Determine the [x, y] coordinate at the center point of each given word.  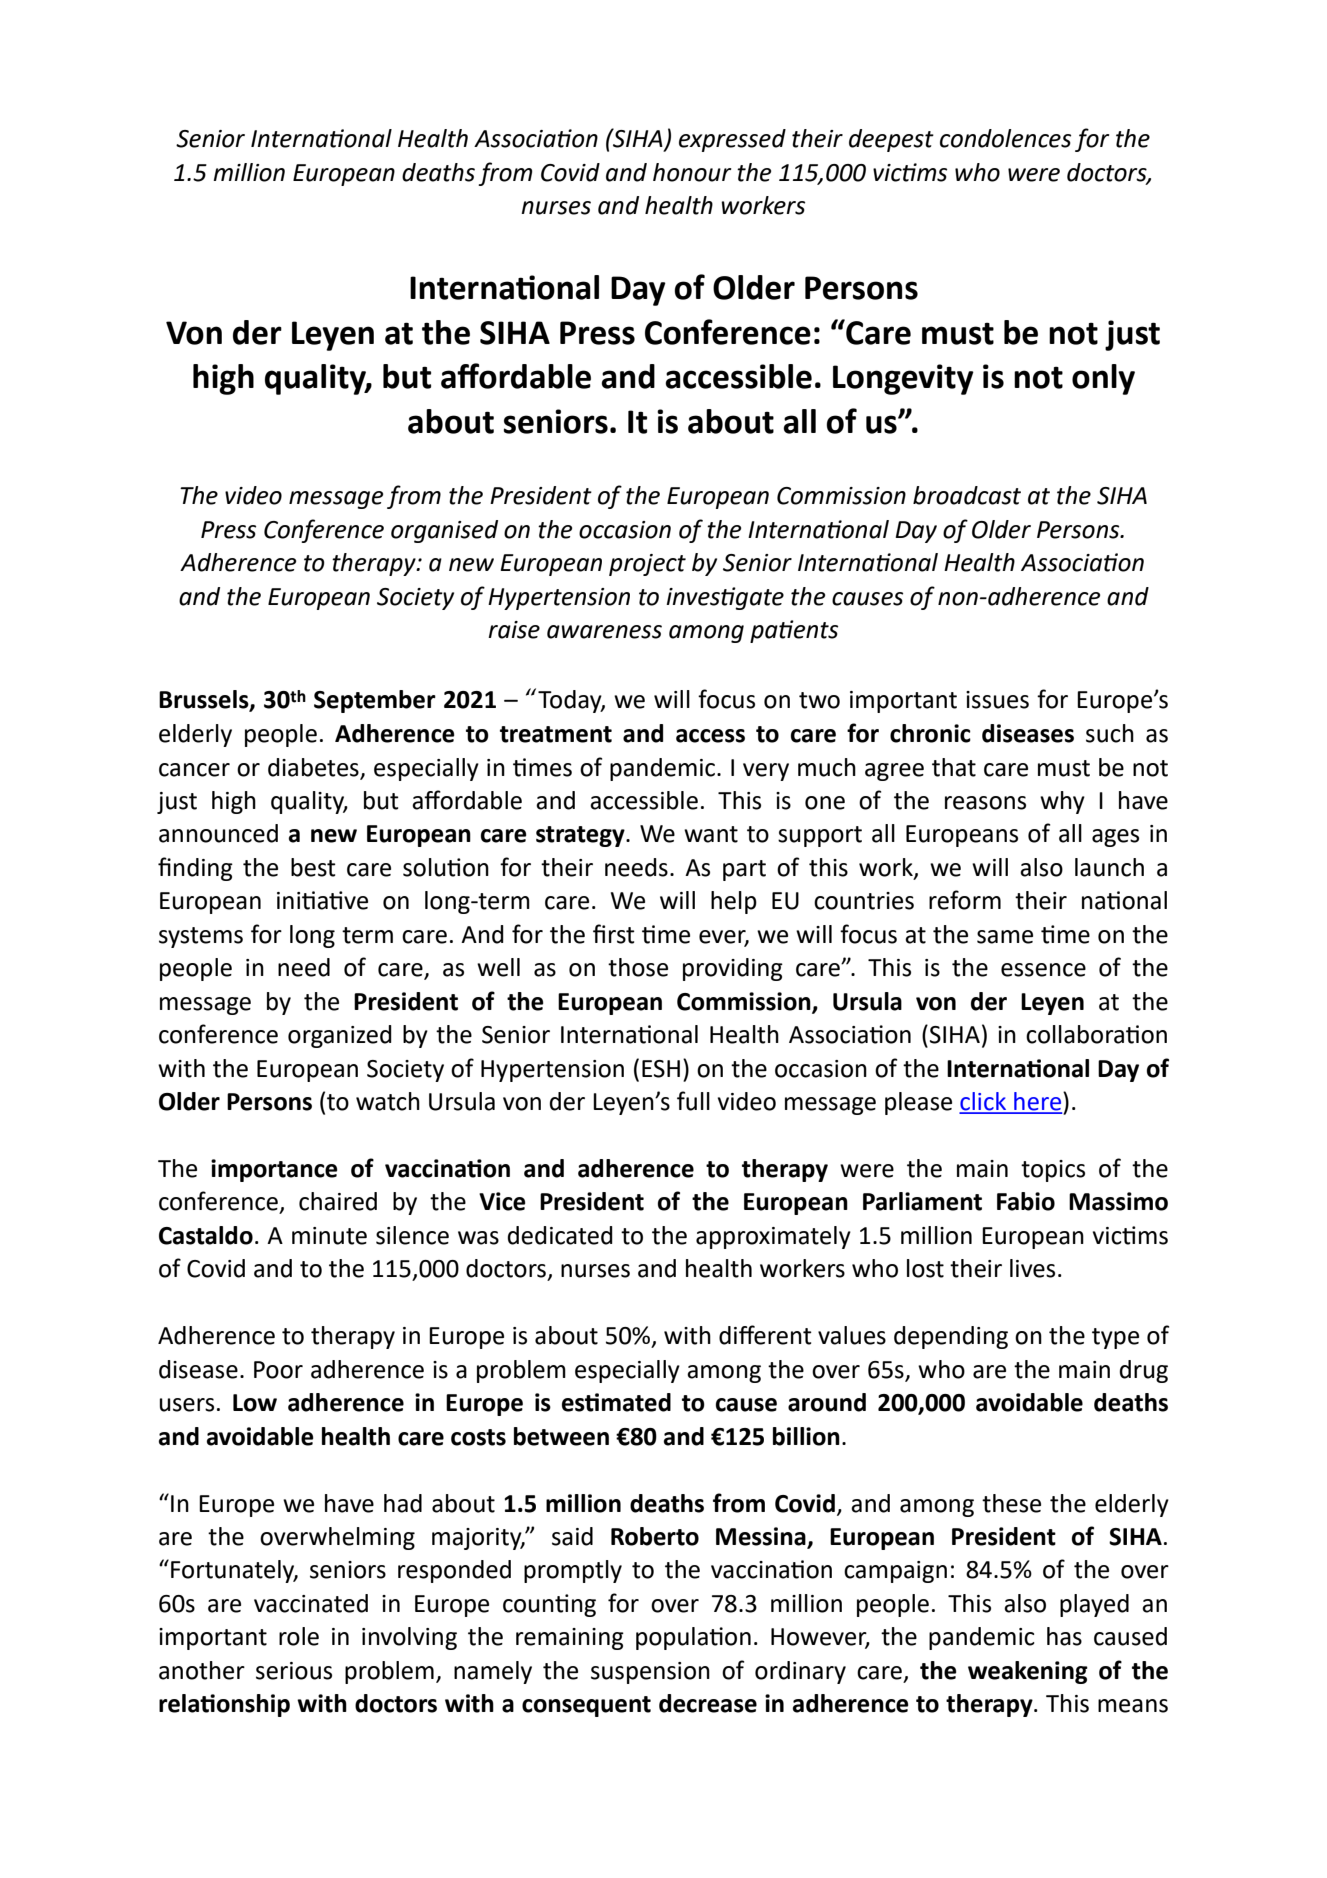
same [1005, 937]
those [638, 967]
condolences [1005, 138]
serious [294, 1671]
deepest [891, 140]
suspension [650, 1673]
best [313, 867]
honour [692, 172]
